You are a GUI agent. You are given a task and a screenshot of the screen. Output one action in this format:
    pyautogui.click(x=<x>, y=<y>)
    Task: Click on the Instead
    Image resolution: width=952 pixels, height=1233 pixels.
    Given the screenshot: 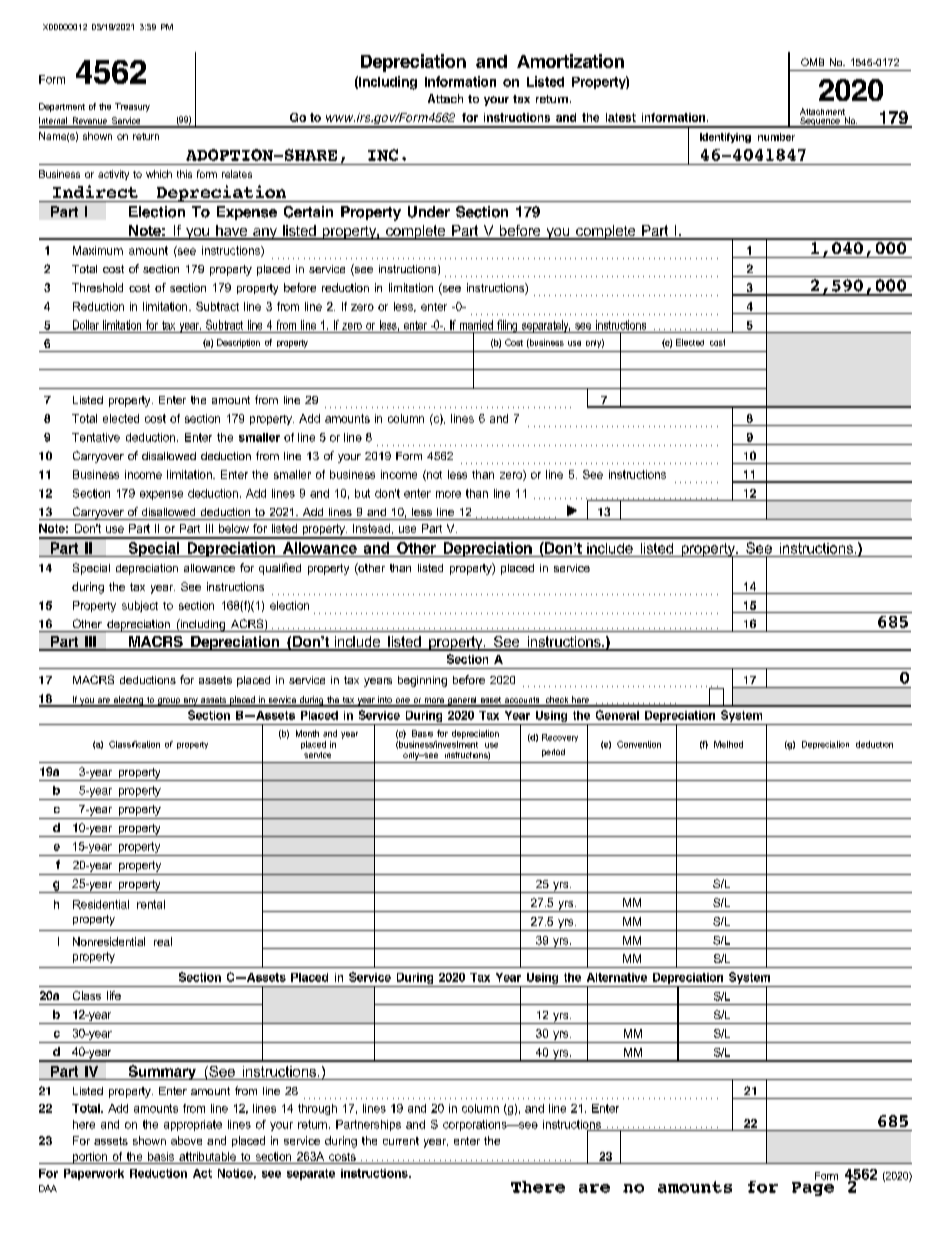 What is the action you would take?
    pyautogui.click(x=371, y=528)
